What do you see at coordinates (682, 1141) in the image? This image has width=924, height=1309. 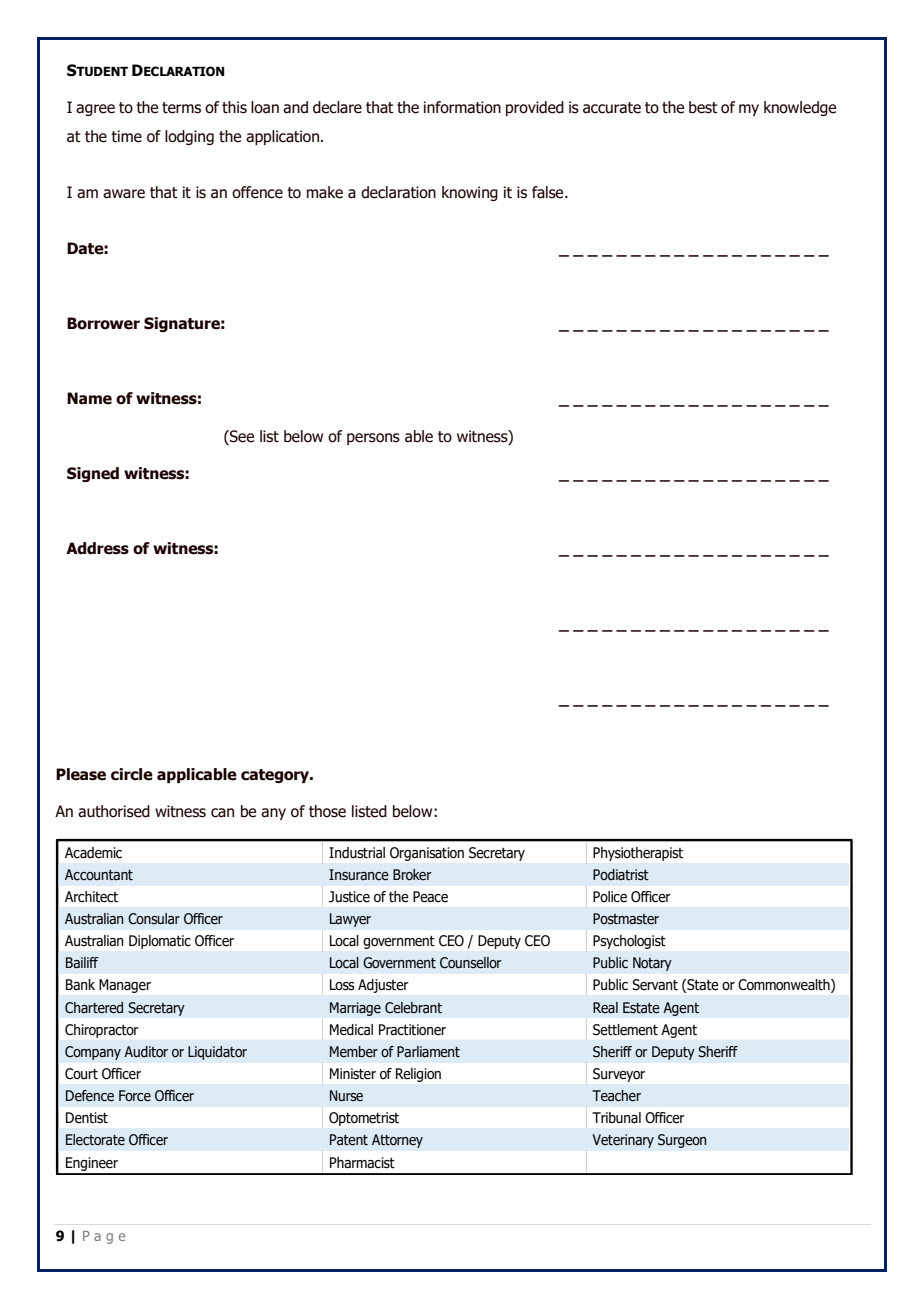 I see `Surgeon` at bounding box center [682, 1141].
